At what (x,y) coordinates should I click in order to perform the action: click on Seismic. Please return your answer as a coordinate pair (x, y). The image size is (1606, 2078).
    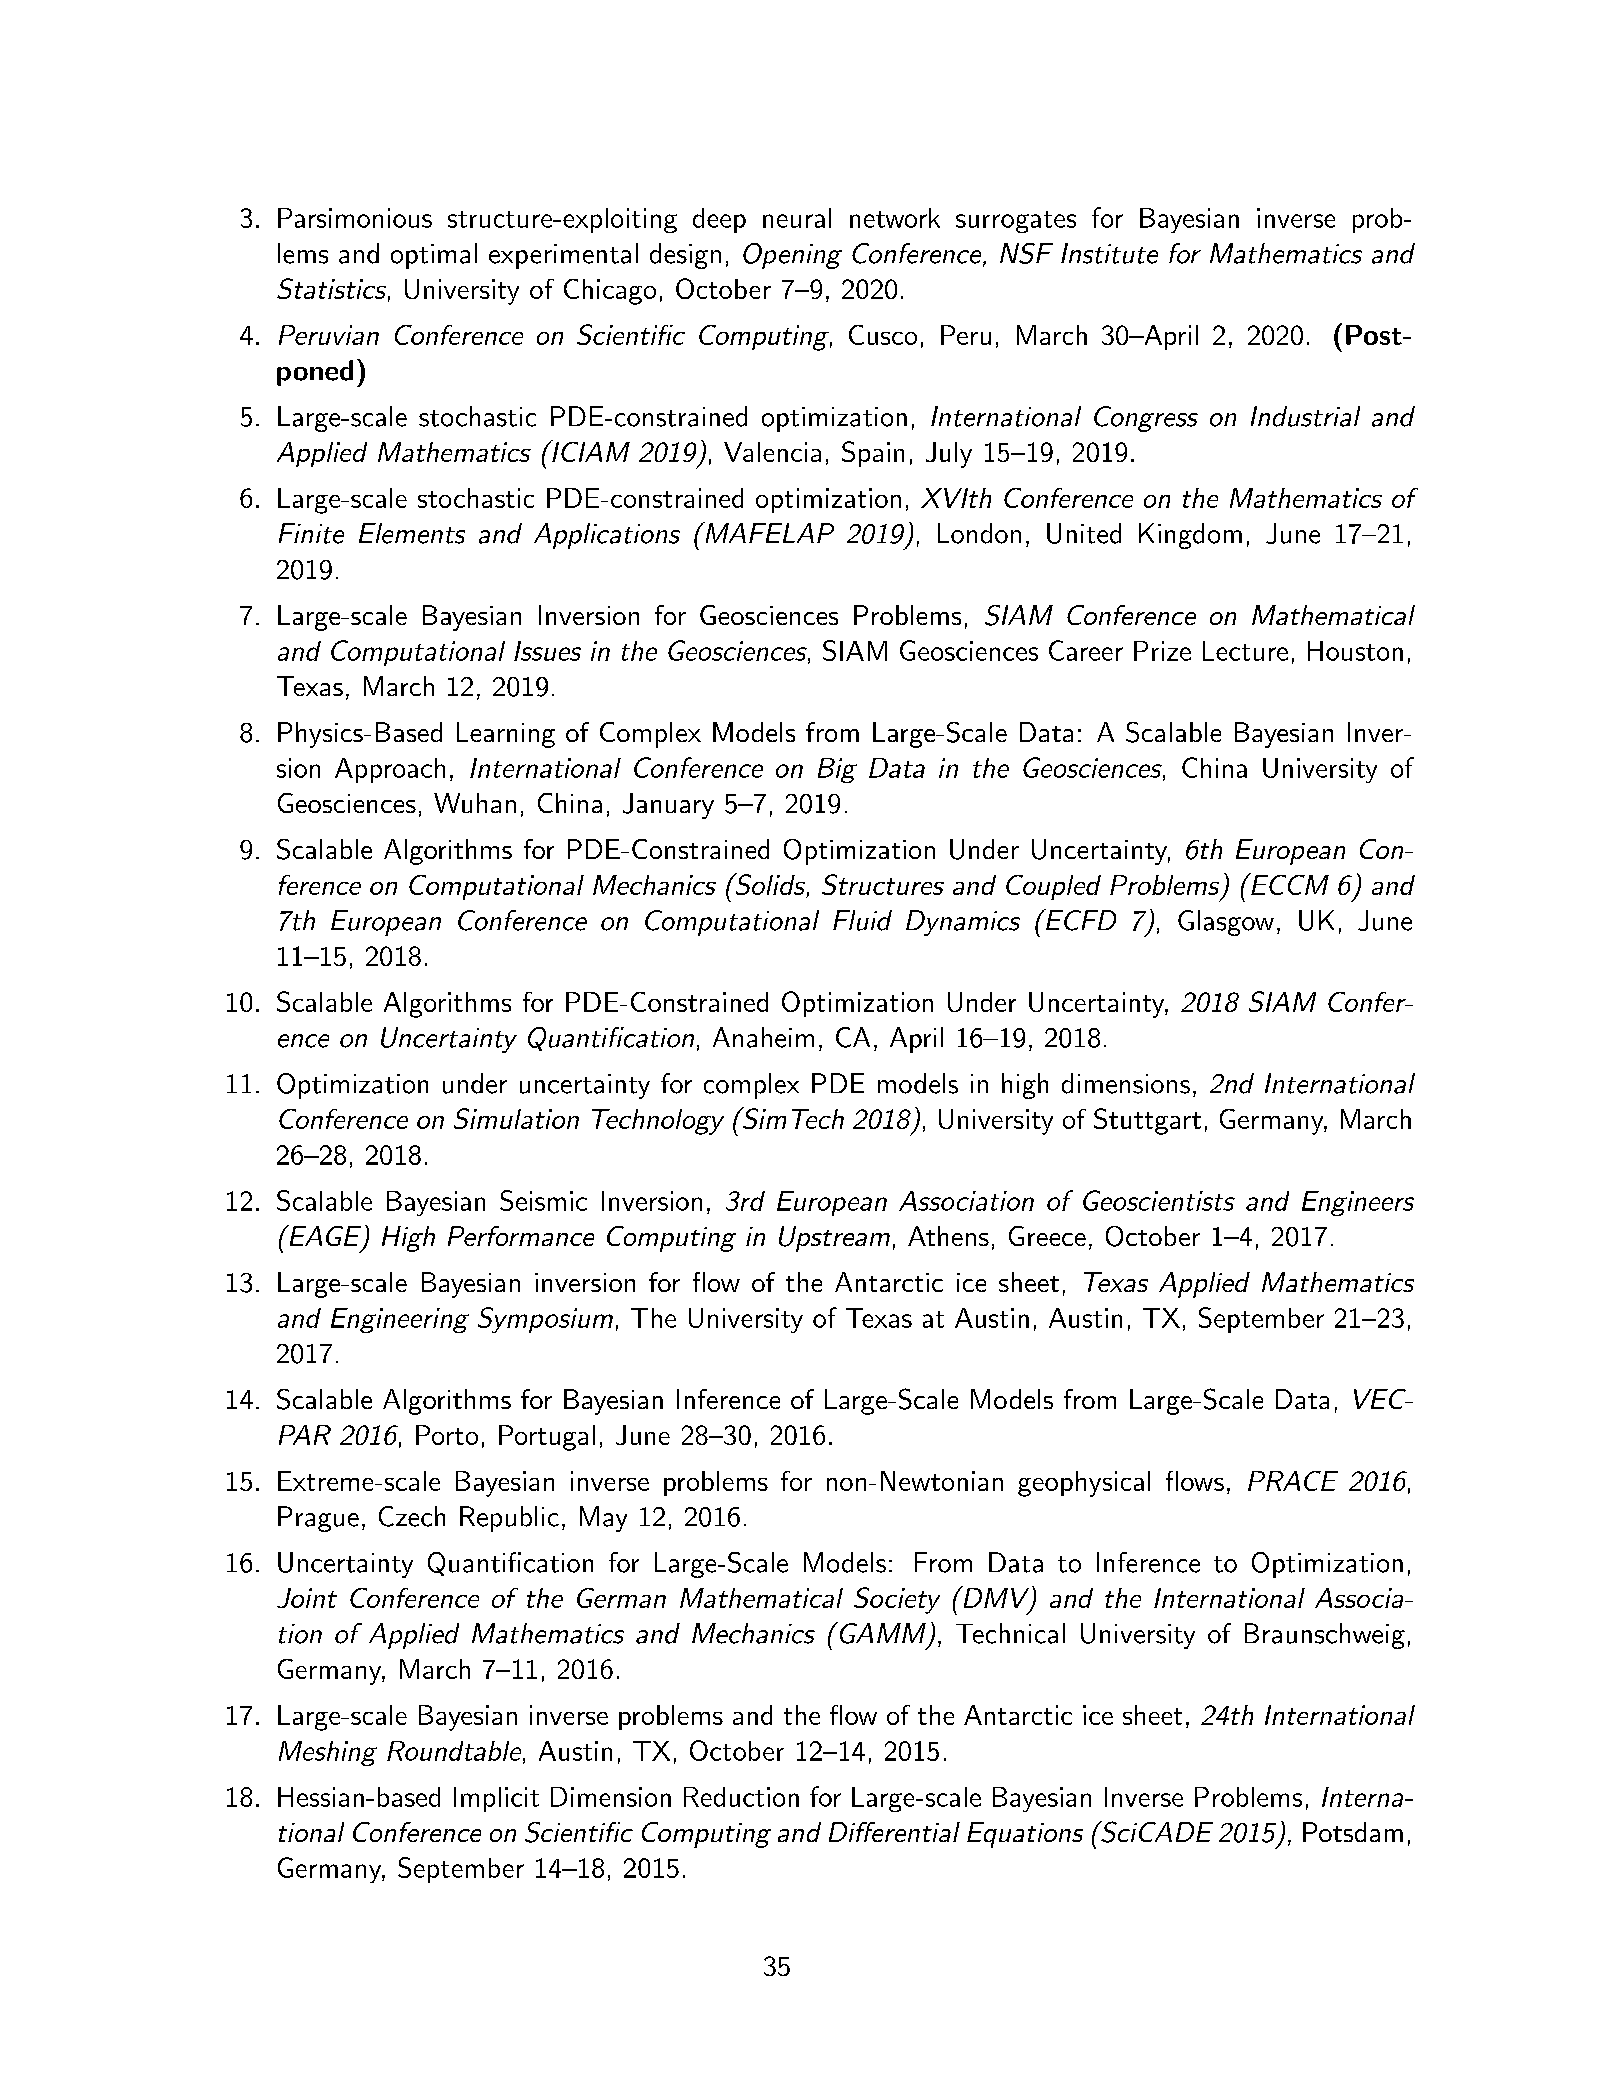
    Looking at the image, I should click on (543, 1200).
